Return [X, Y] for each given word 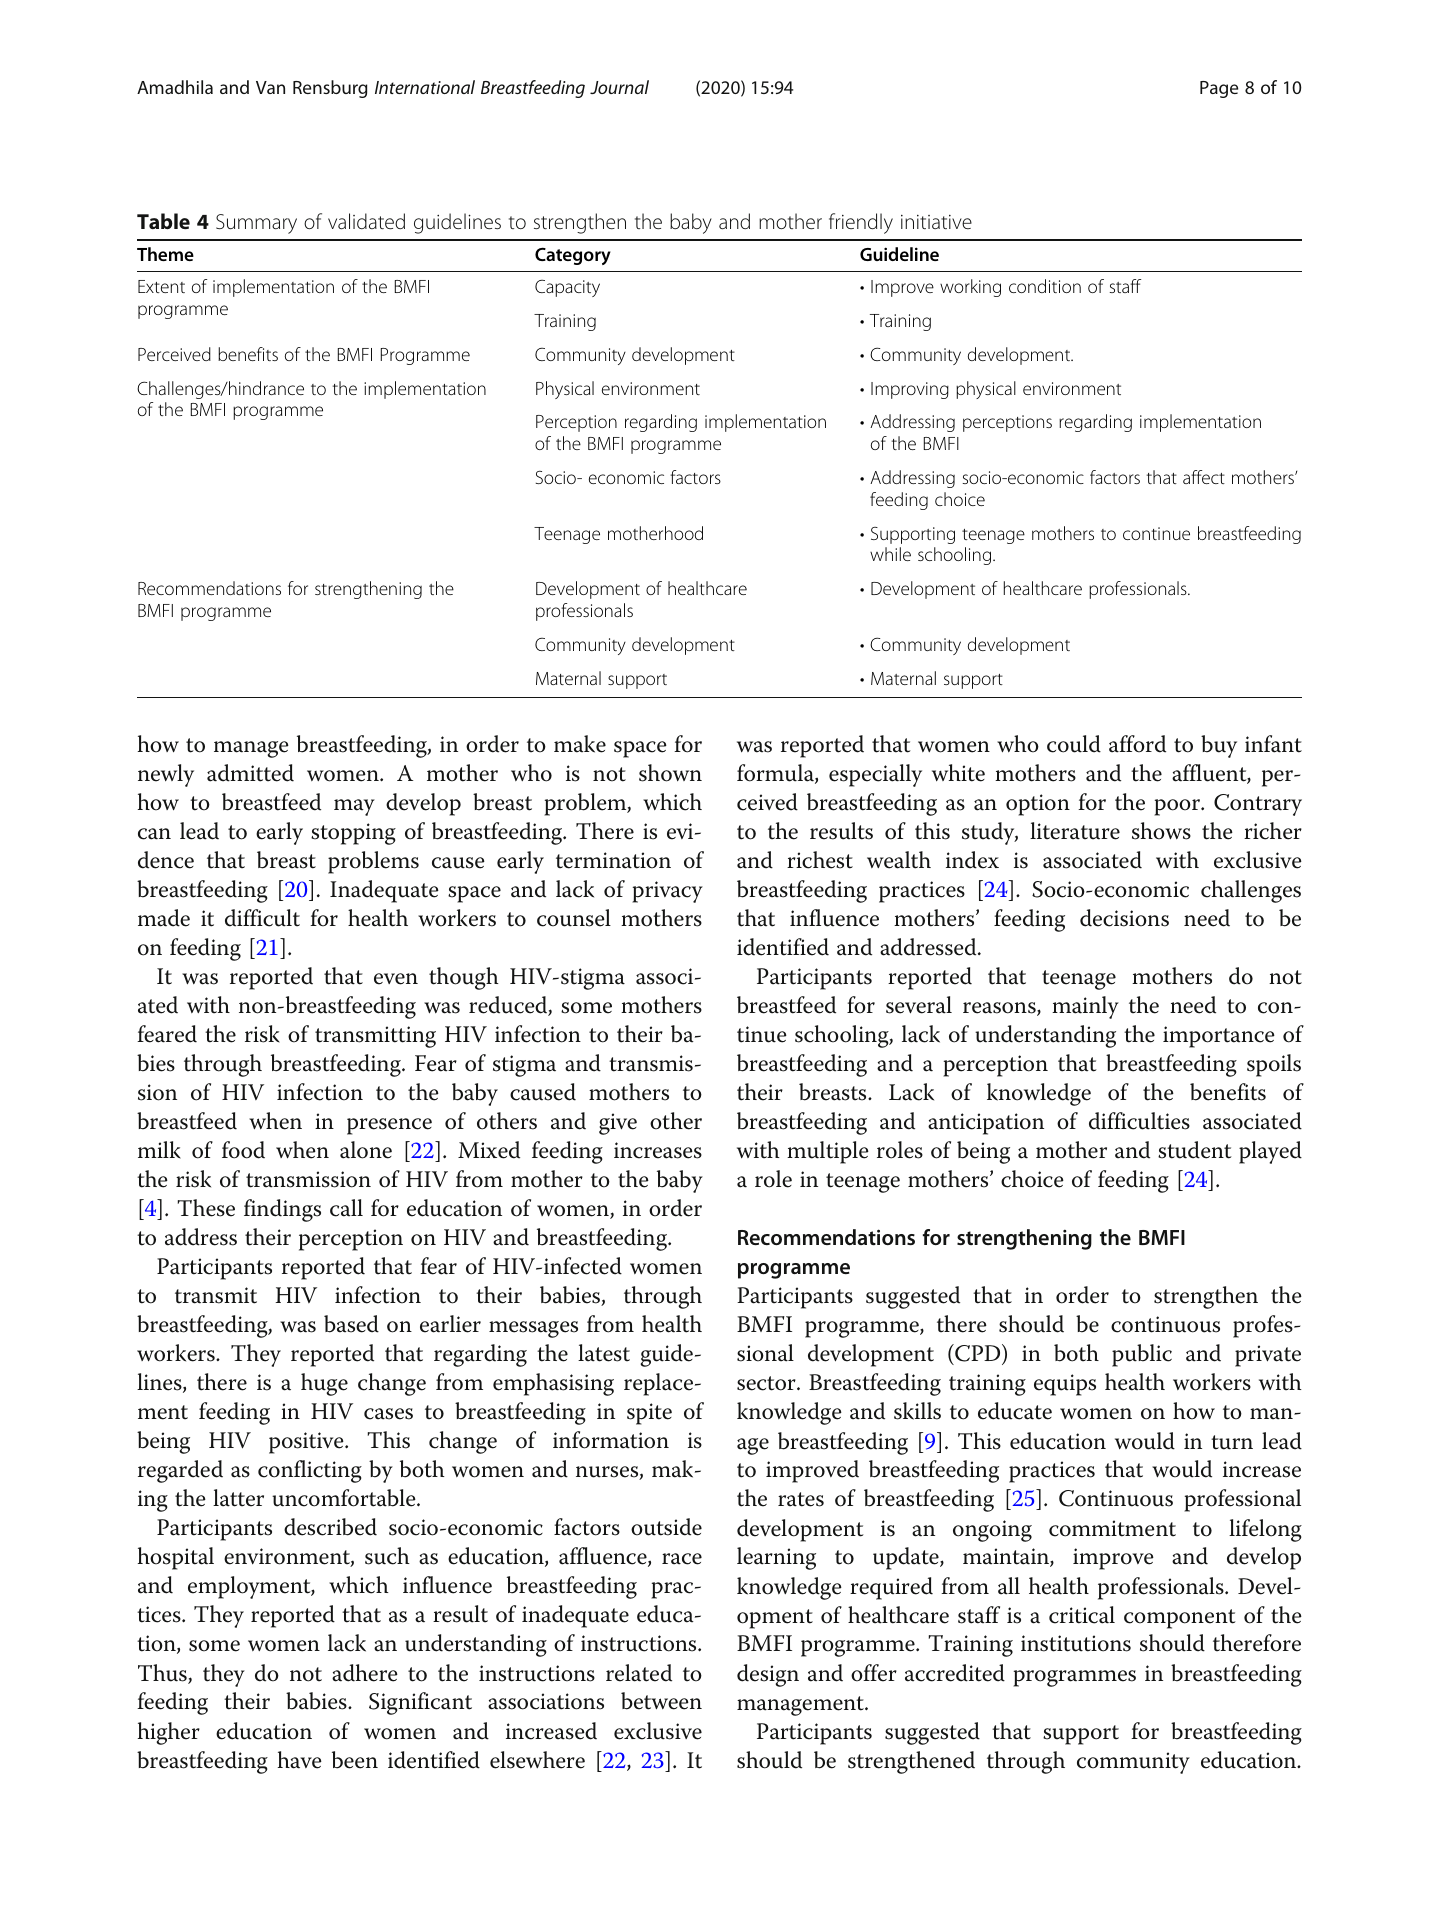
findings [282, 1210]
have [300, 1760]
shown [670, 773]
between [661, 1701]
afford [1137, 744]
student [1195, 1150]
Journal [619, 87]
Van [270, 87]
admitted [250, 773]
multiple [828, 1152]
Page [1219, 89]
